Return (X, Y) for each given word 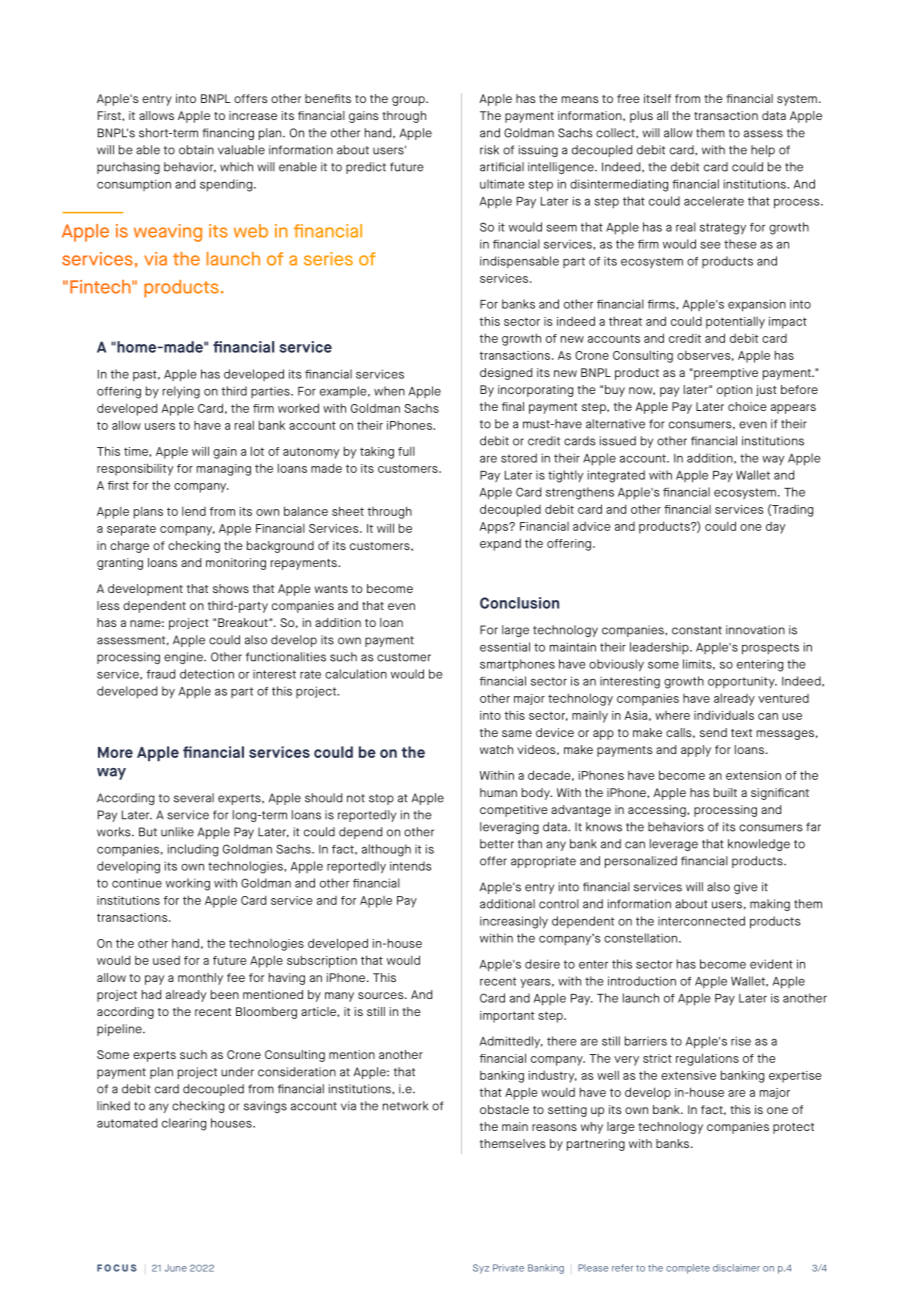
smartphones (517, 665)
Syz (481, 1269)
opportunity (742, 683)
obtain (196, 150)
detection (207, 674)
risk (489, 150)
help (763, 151)
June (176, 1268)
